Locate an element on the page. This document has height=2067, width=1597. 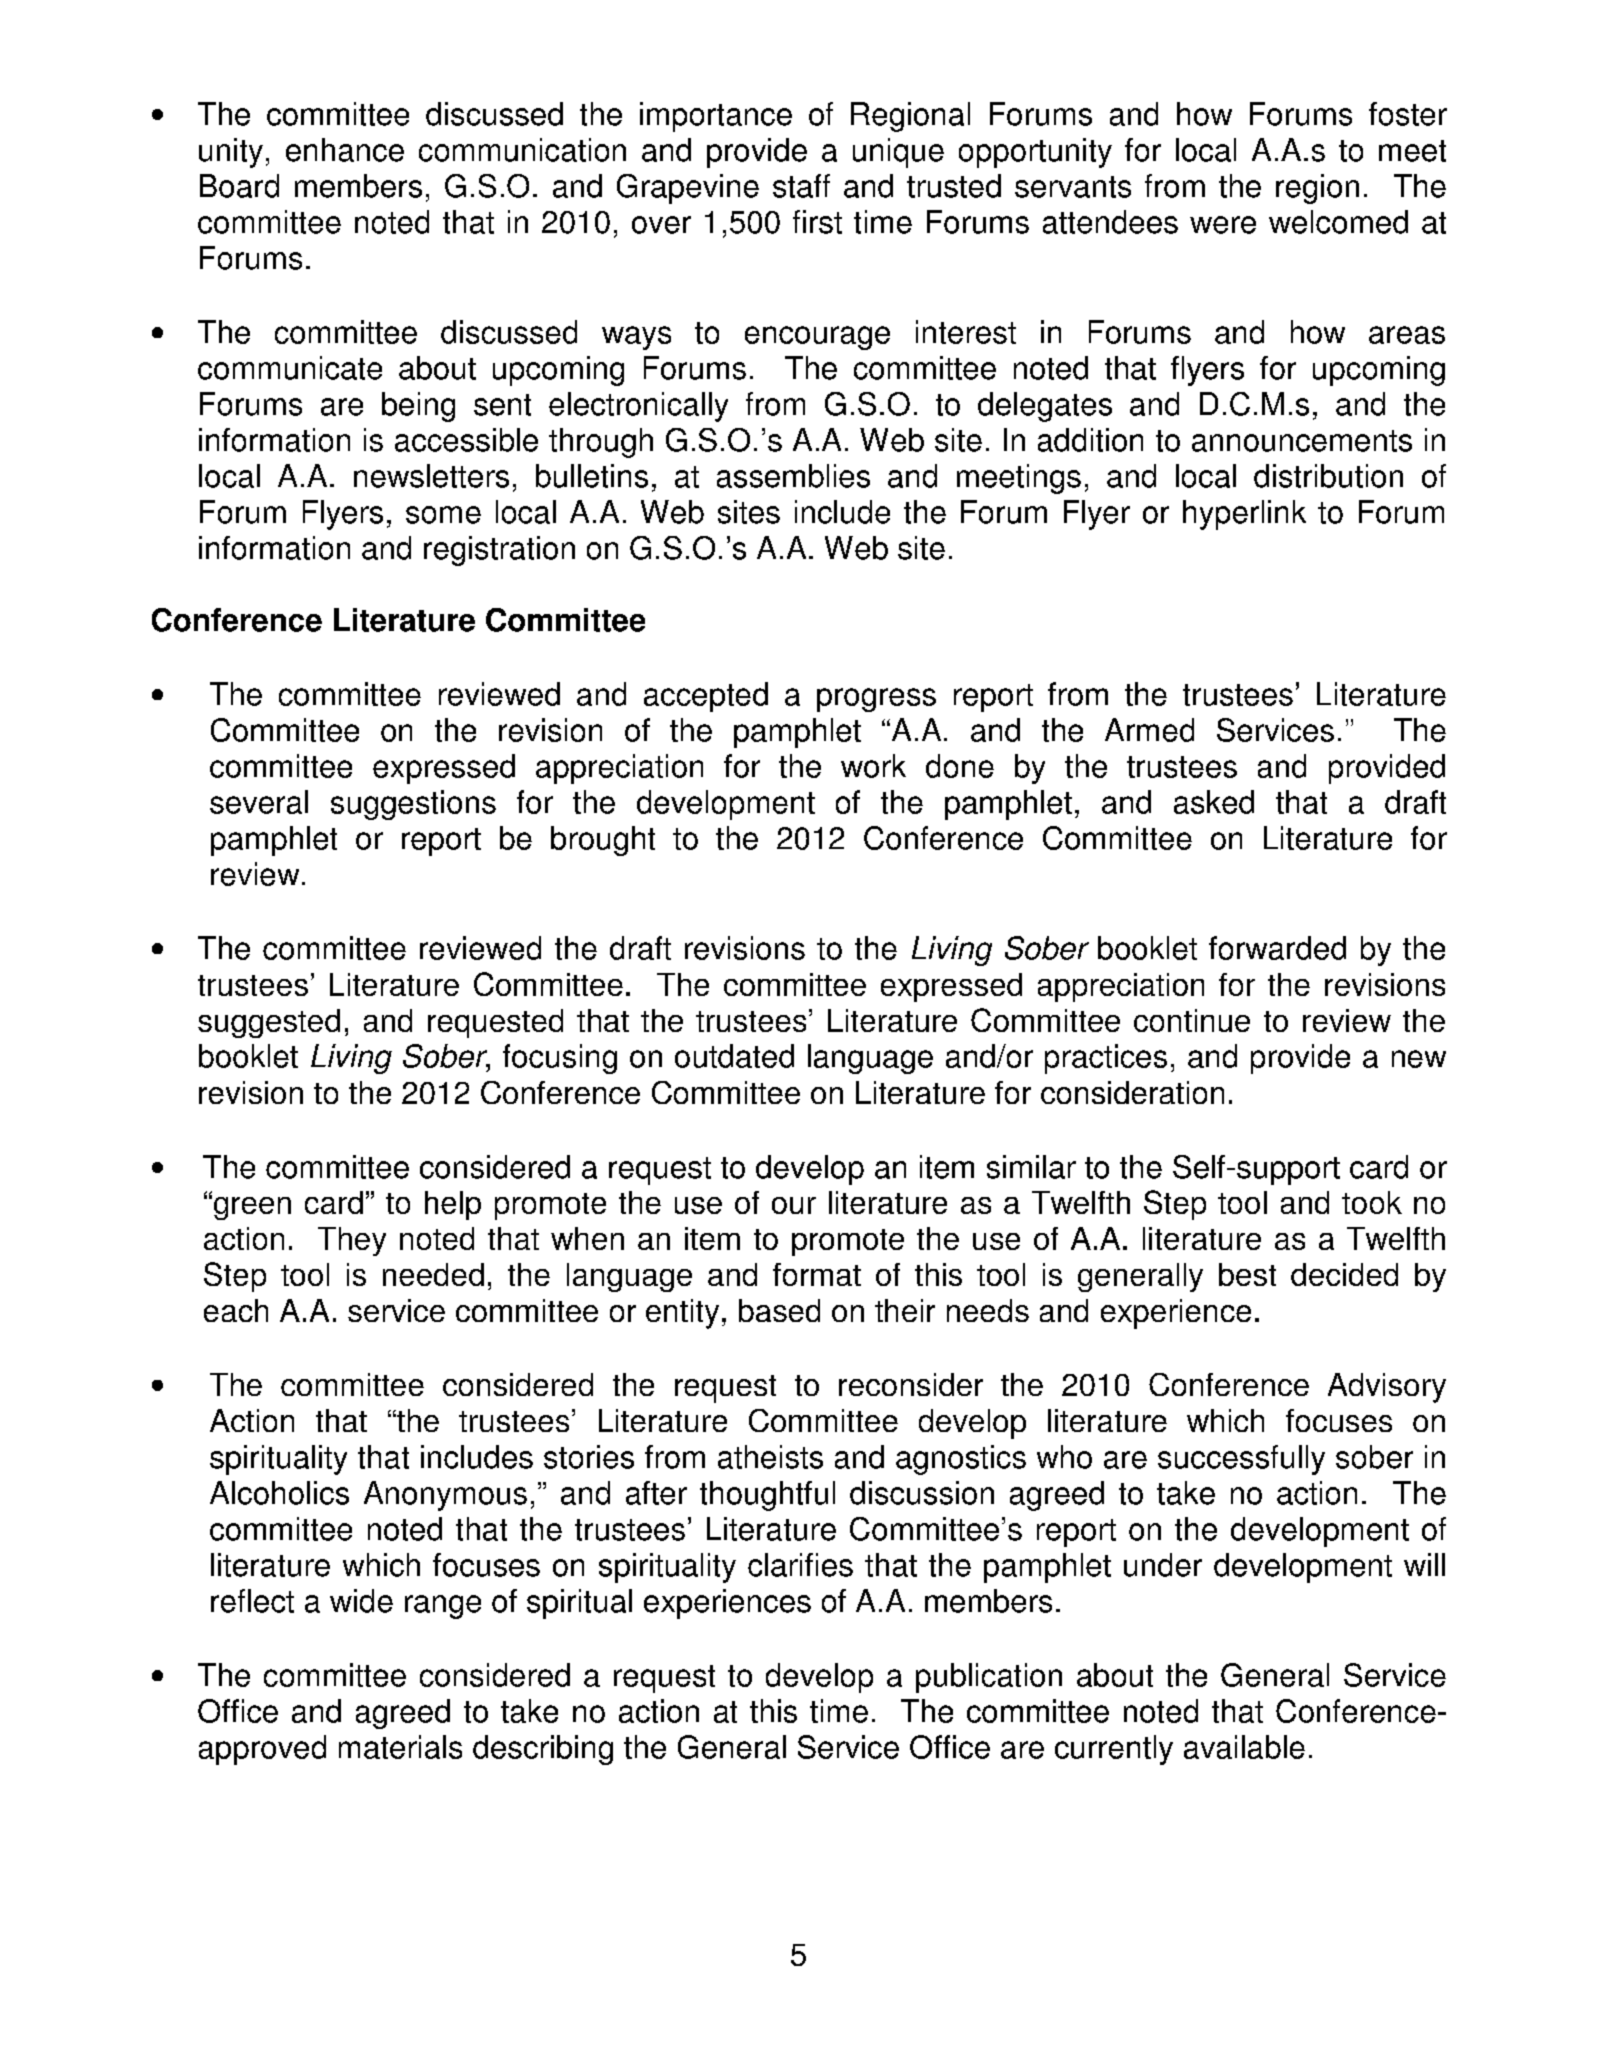
available is located at coordinates (1244, 1747).
